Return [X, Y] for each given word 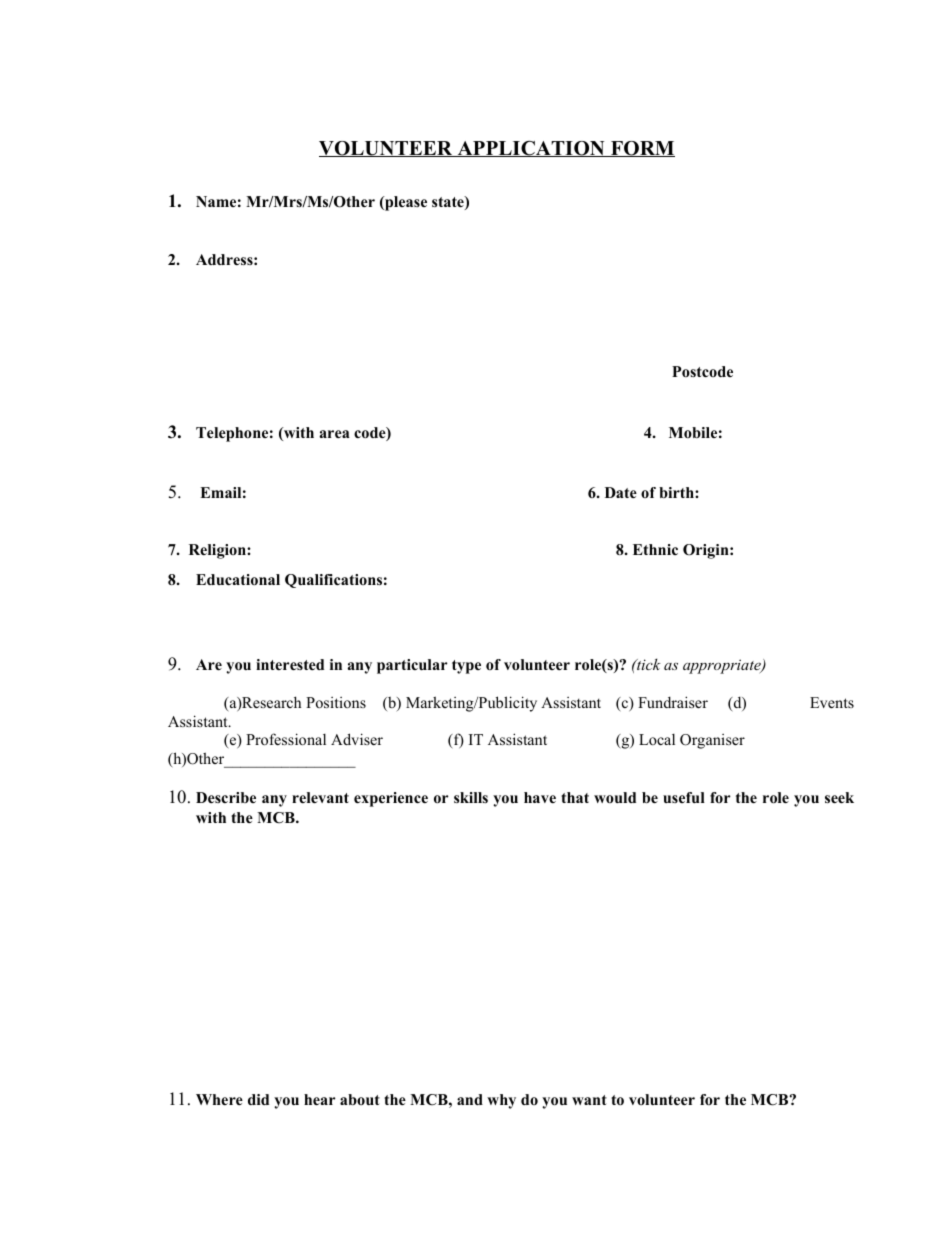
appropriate [723, 666]
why [501, 1101]
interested [290, 664]
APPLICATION [531, 148]
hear [320, 1099]
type [466, 667]
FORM [642, 149]
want [589, 1100]
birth [677, 492]
